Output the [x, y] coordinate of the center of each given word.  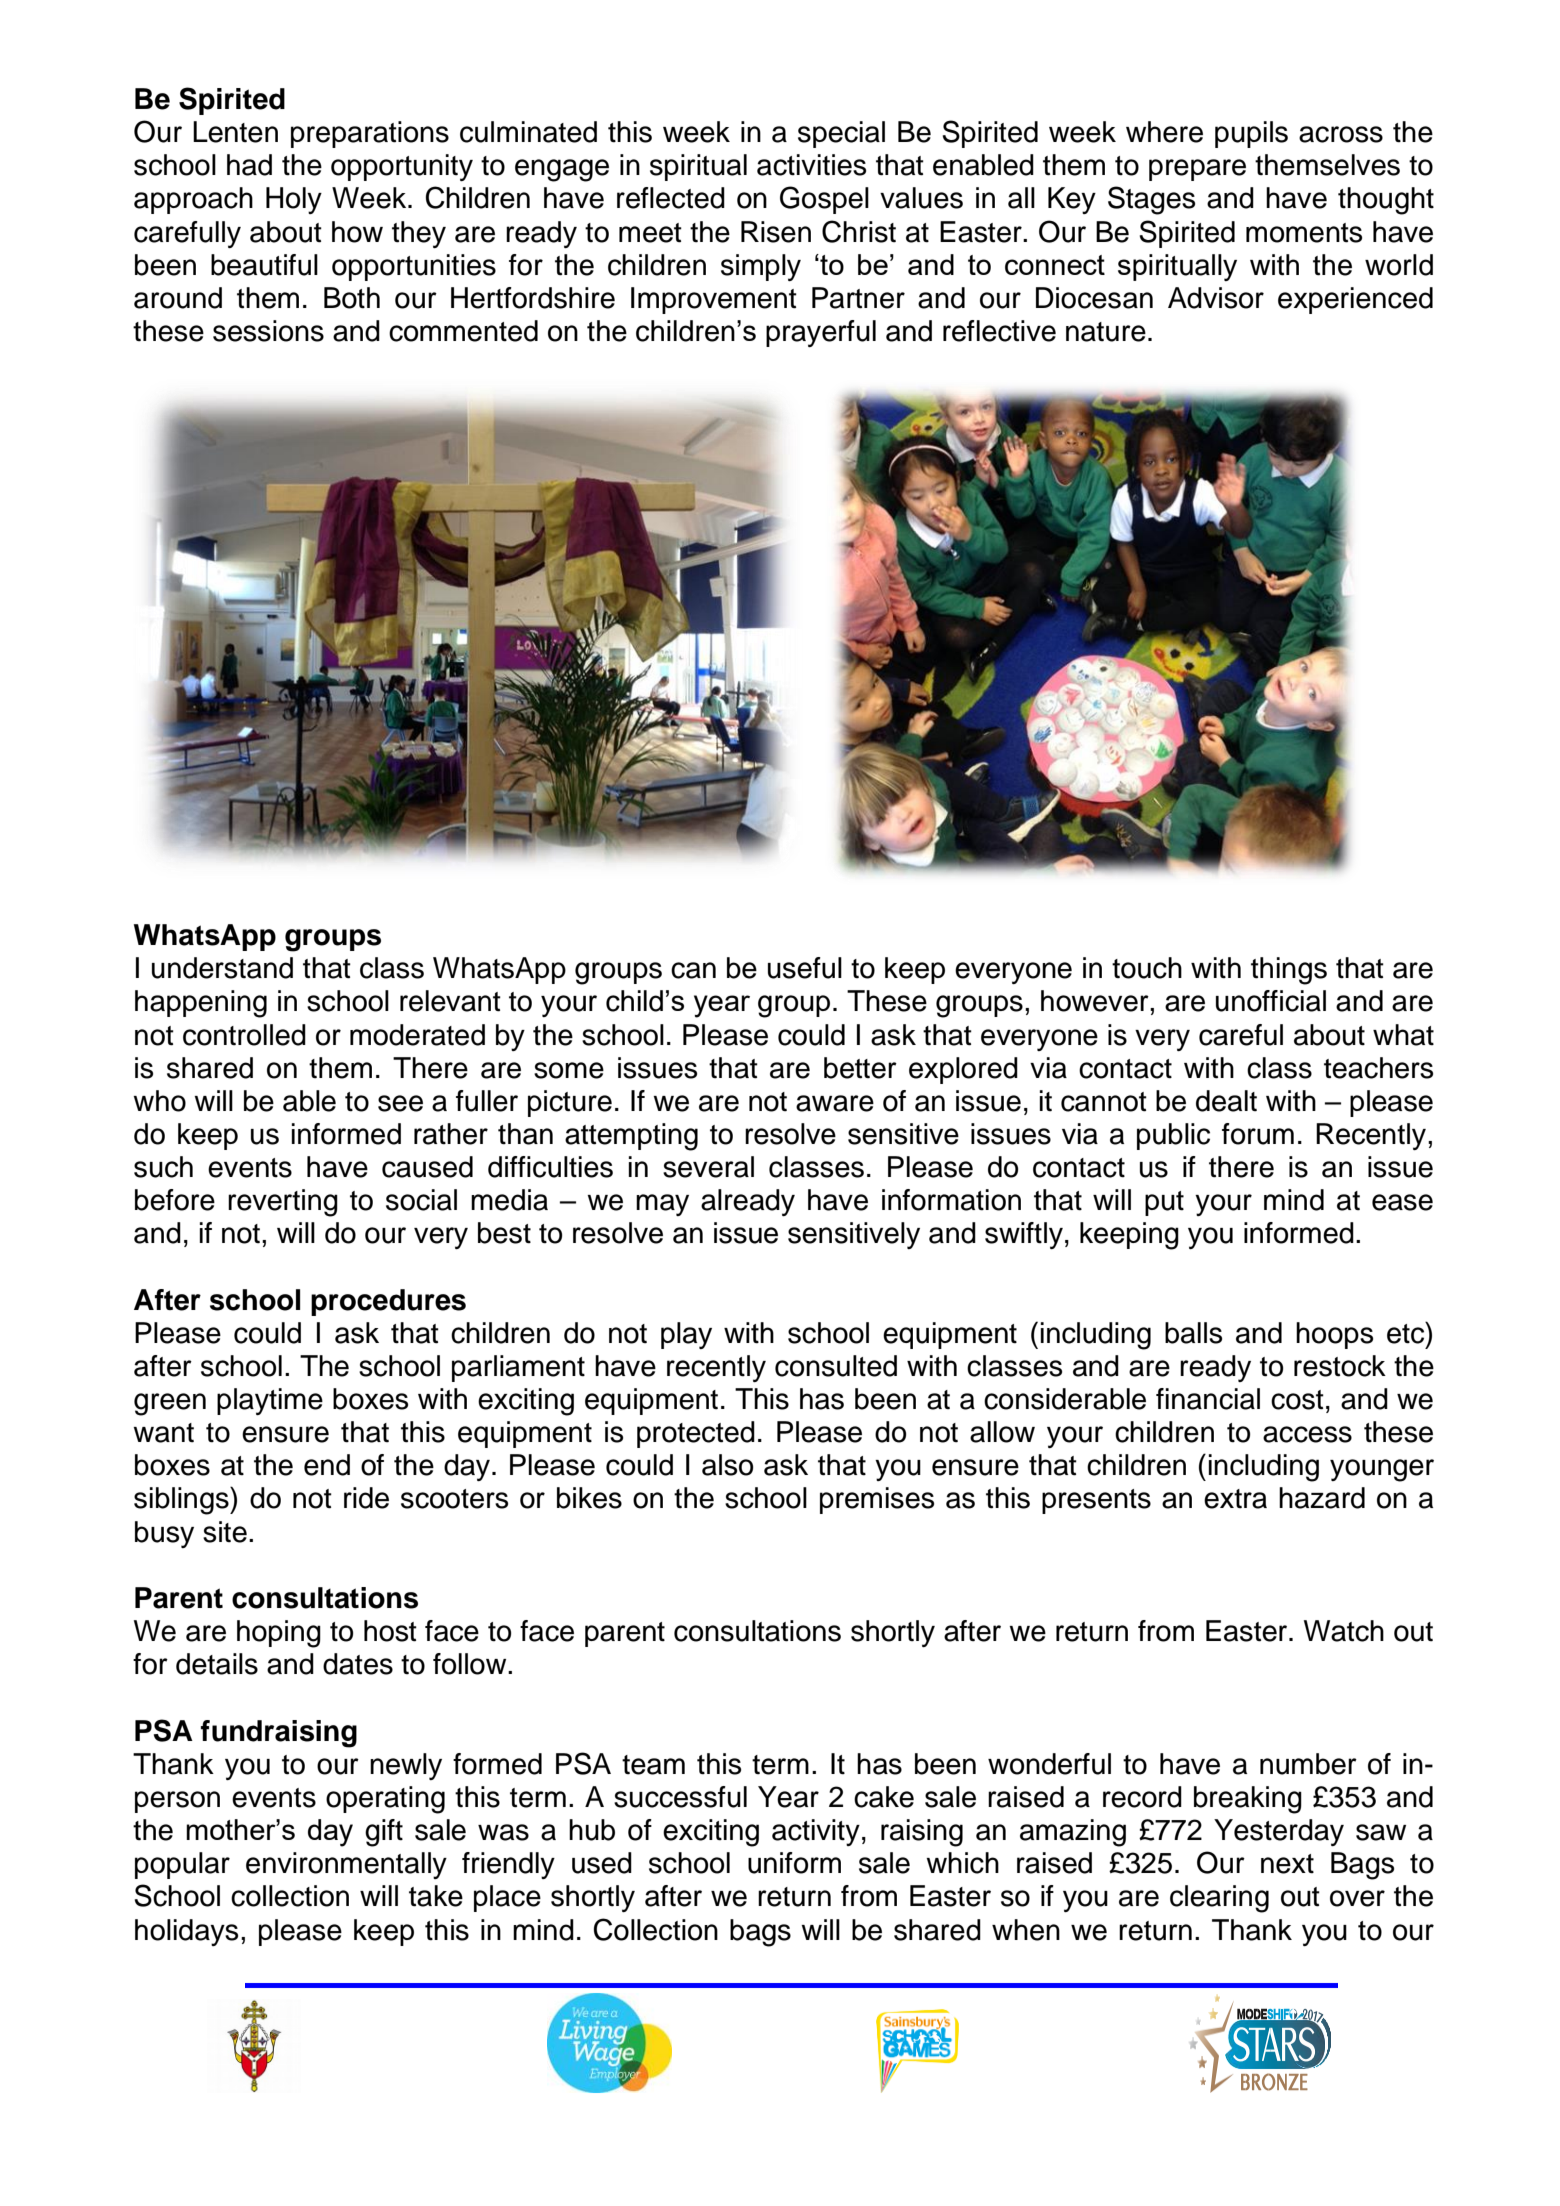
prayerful [821, 333]
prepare [1197, 170]
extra [1235, 1499]
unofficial [1271, 1001]
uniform [794, 1863]
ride [366, 1498]
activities [811, 165]
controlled [244, 1035]
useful [805, 968]
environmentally [346, 1865]
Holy [294, 200]
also [727, 1465]
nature [1106, 332]
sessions [268, 331]
